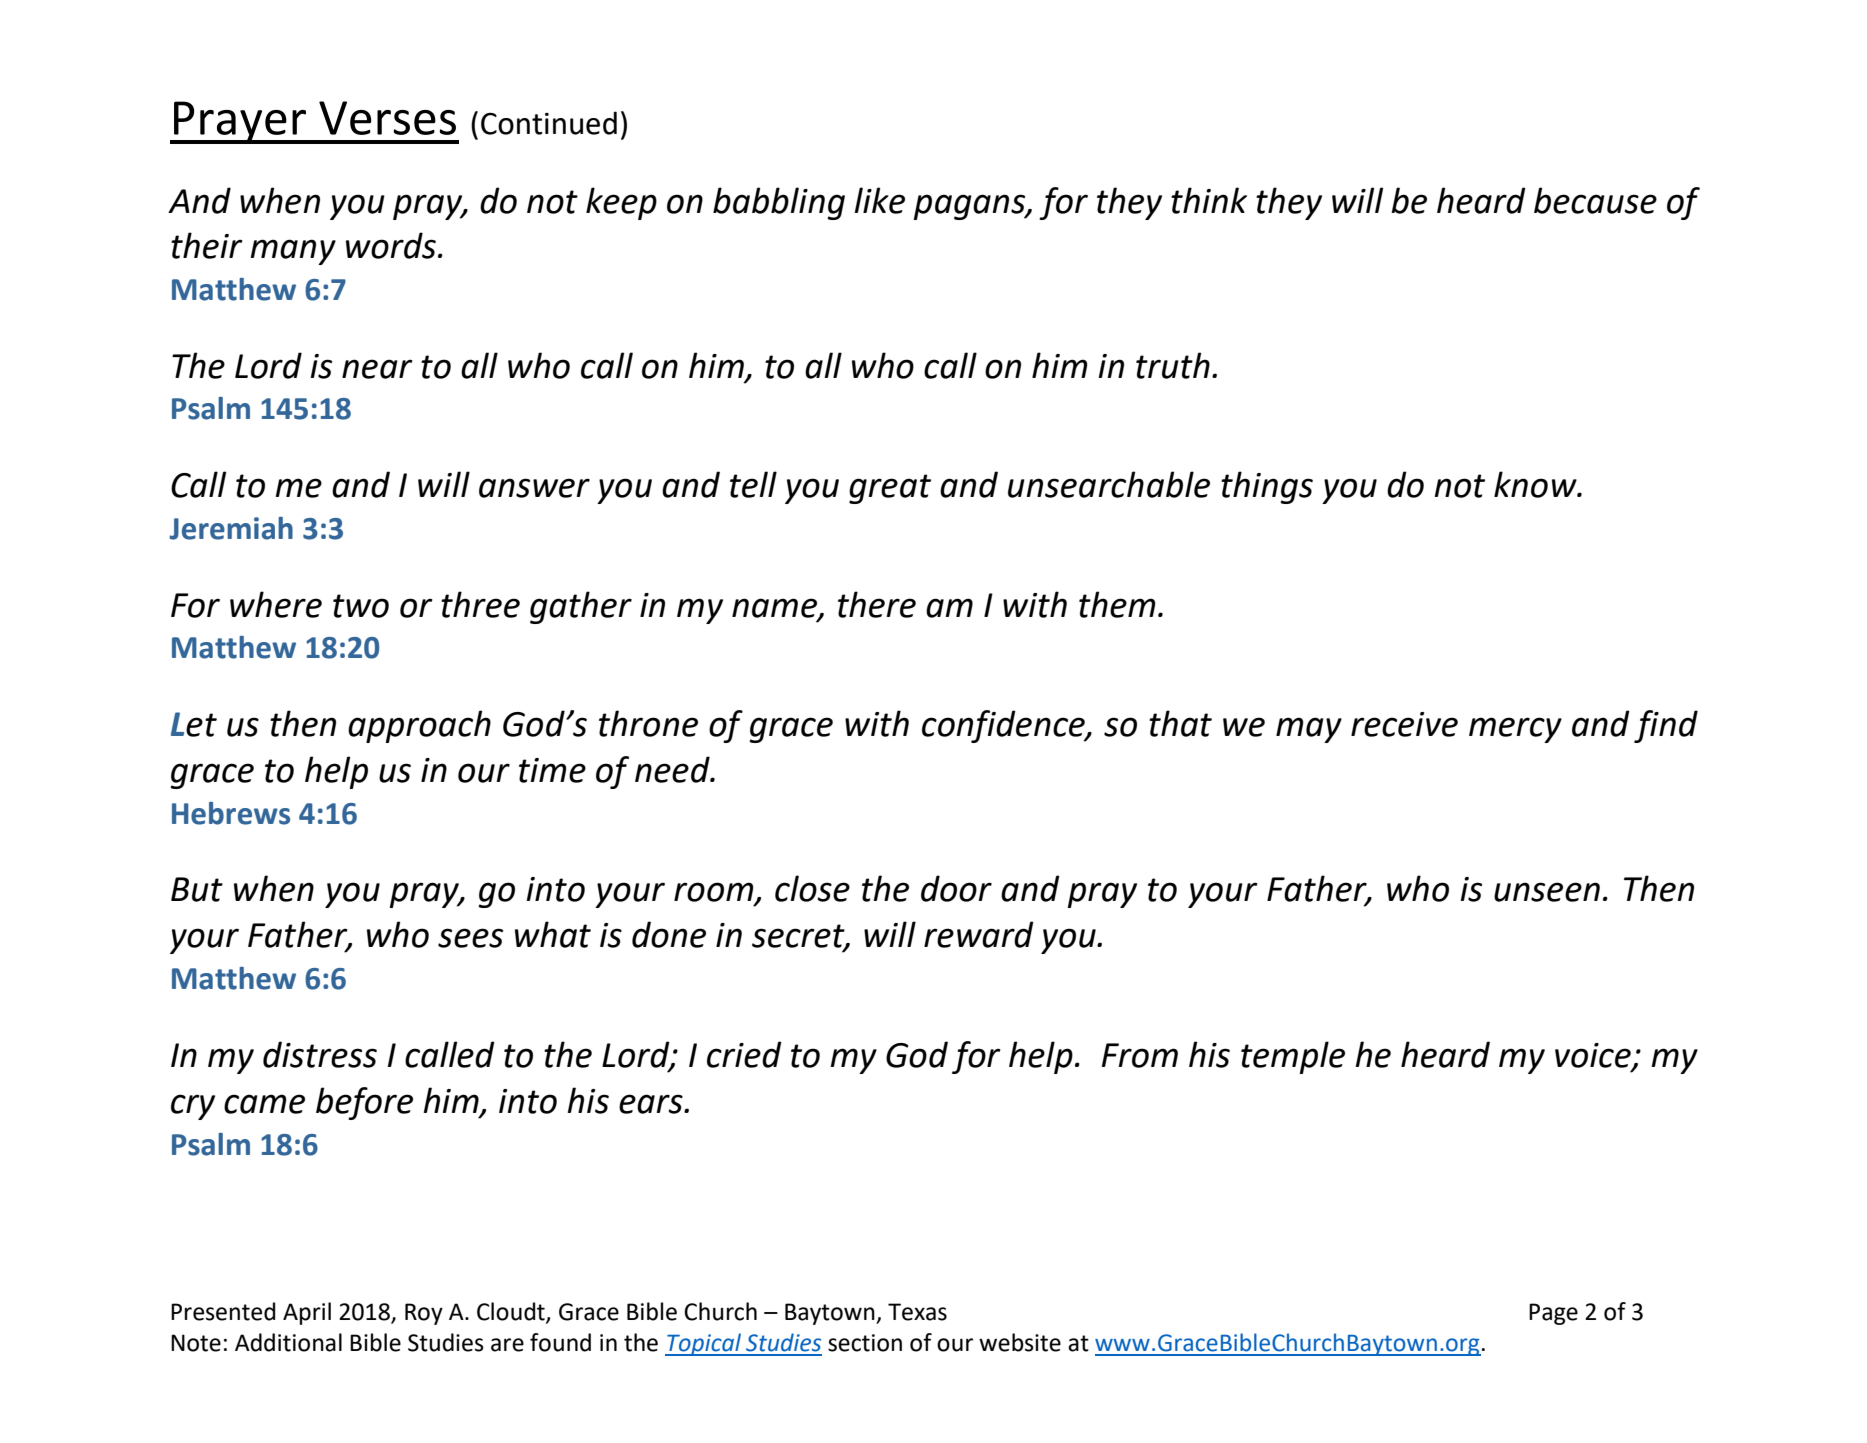 Image resolution: width=1867 pixels, height=1443 pixels. I want to click on like, so click(879, 200).
